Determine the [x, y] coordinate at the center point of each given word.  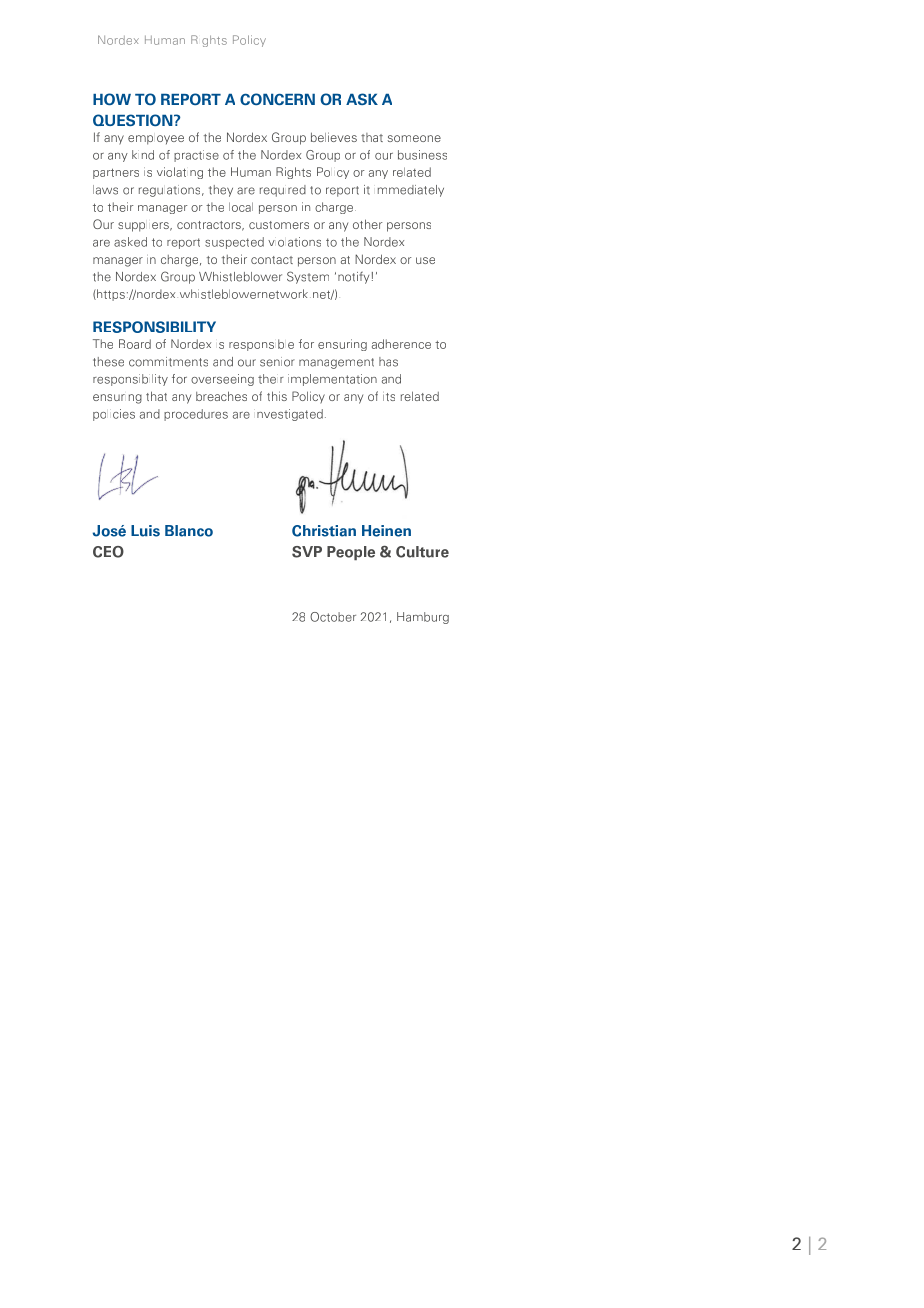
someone [414, 138]
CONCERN [277, 99]
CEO [108, 552]
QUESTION [134, 120]
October [333, 617]
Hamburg [423, 618]
